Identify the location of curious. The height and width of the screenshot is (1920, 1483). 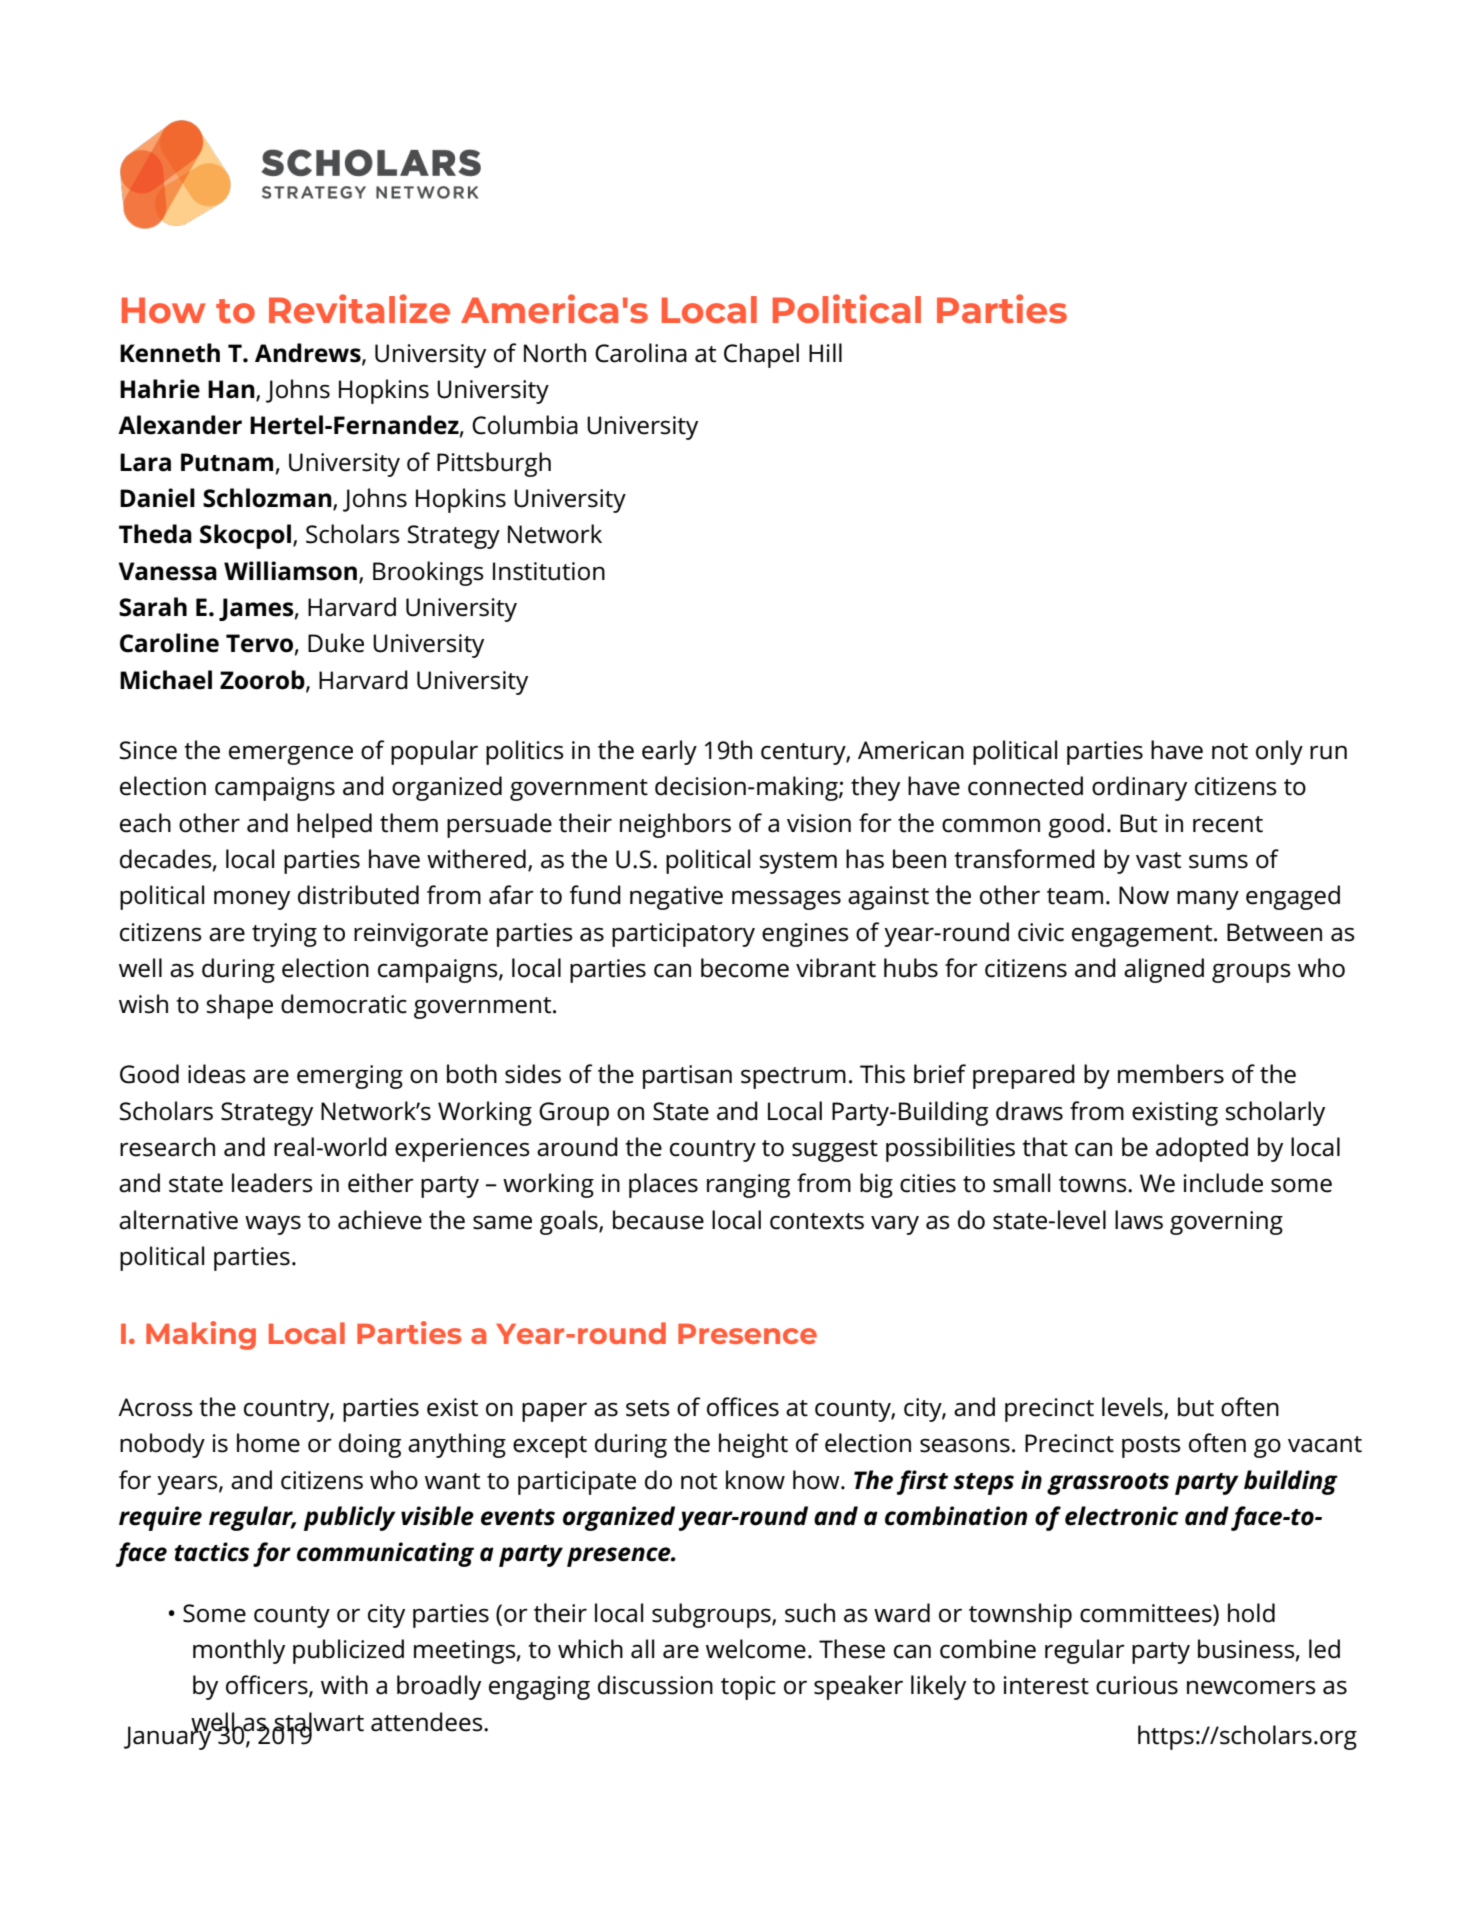
(1137, 1685).
